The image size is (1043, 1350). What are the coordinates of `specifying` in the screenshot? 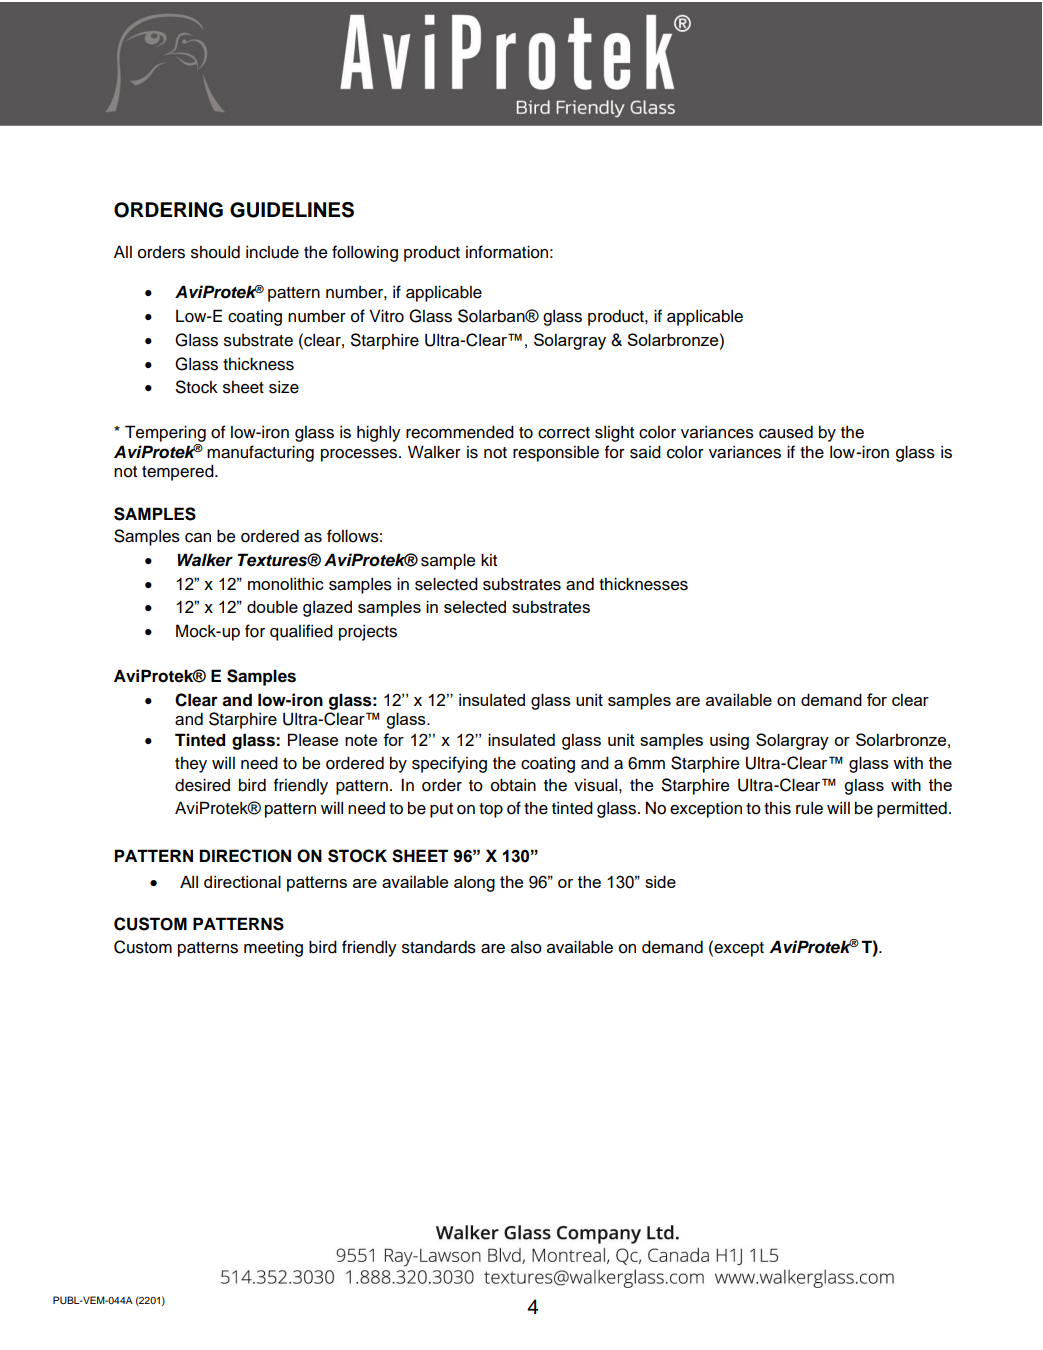 It's located at (449, 764).
